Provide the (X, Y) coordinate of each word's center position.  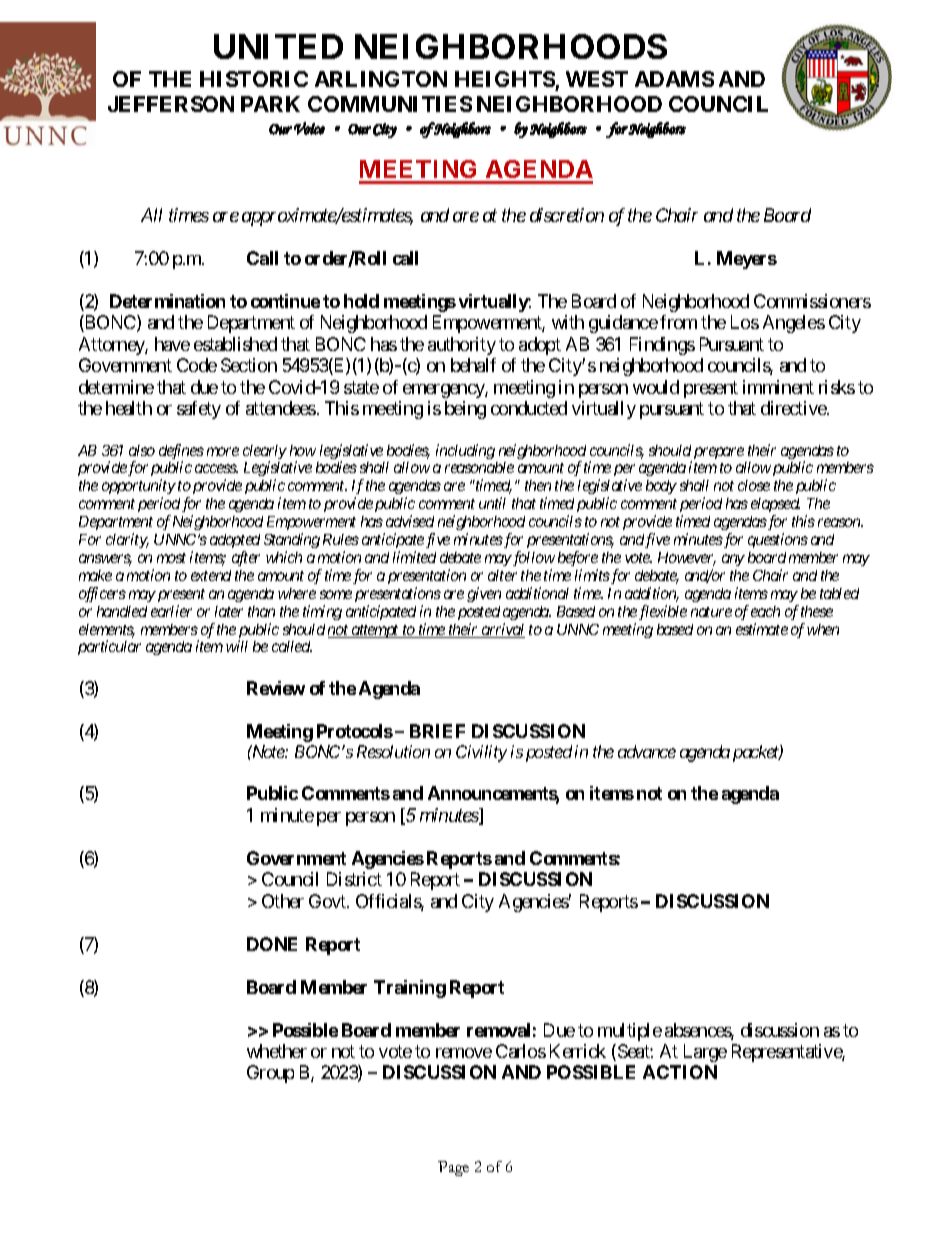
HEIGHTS (505, 79)
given (484, 594)
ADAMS (674, 79)
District (354, 879)
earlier (171, 611)
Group (270, 1074)
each (765, 611)
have (172, 344)
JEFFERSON (171, 104)
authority (462, 346)
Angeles (794, 324)
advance (647, 751)
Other (283, 901)
